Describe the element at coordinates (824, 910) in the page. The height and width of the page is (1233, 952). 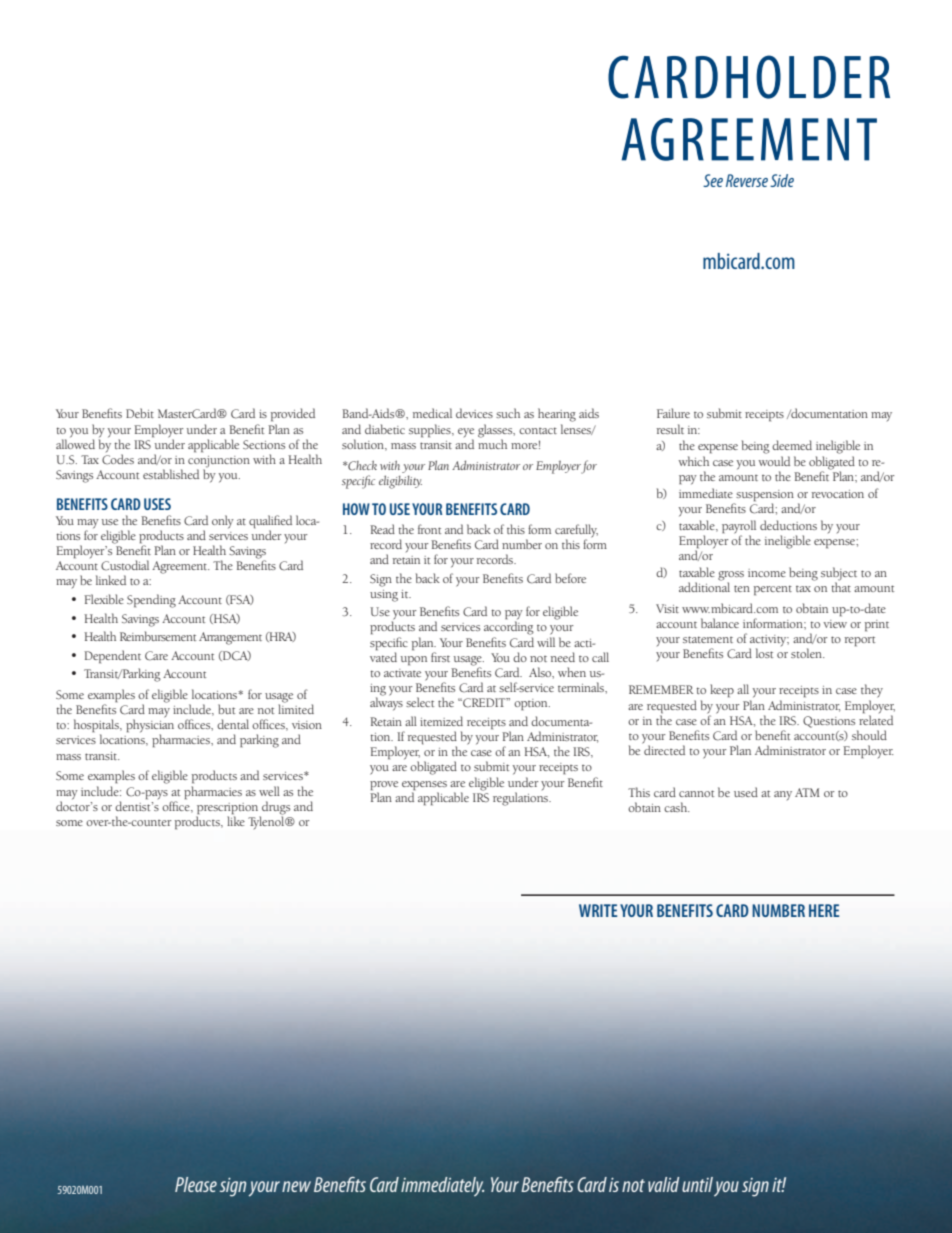
I see `HERE` at that location.
